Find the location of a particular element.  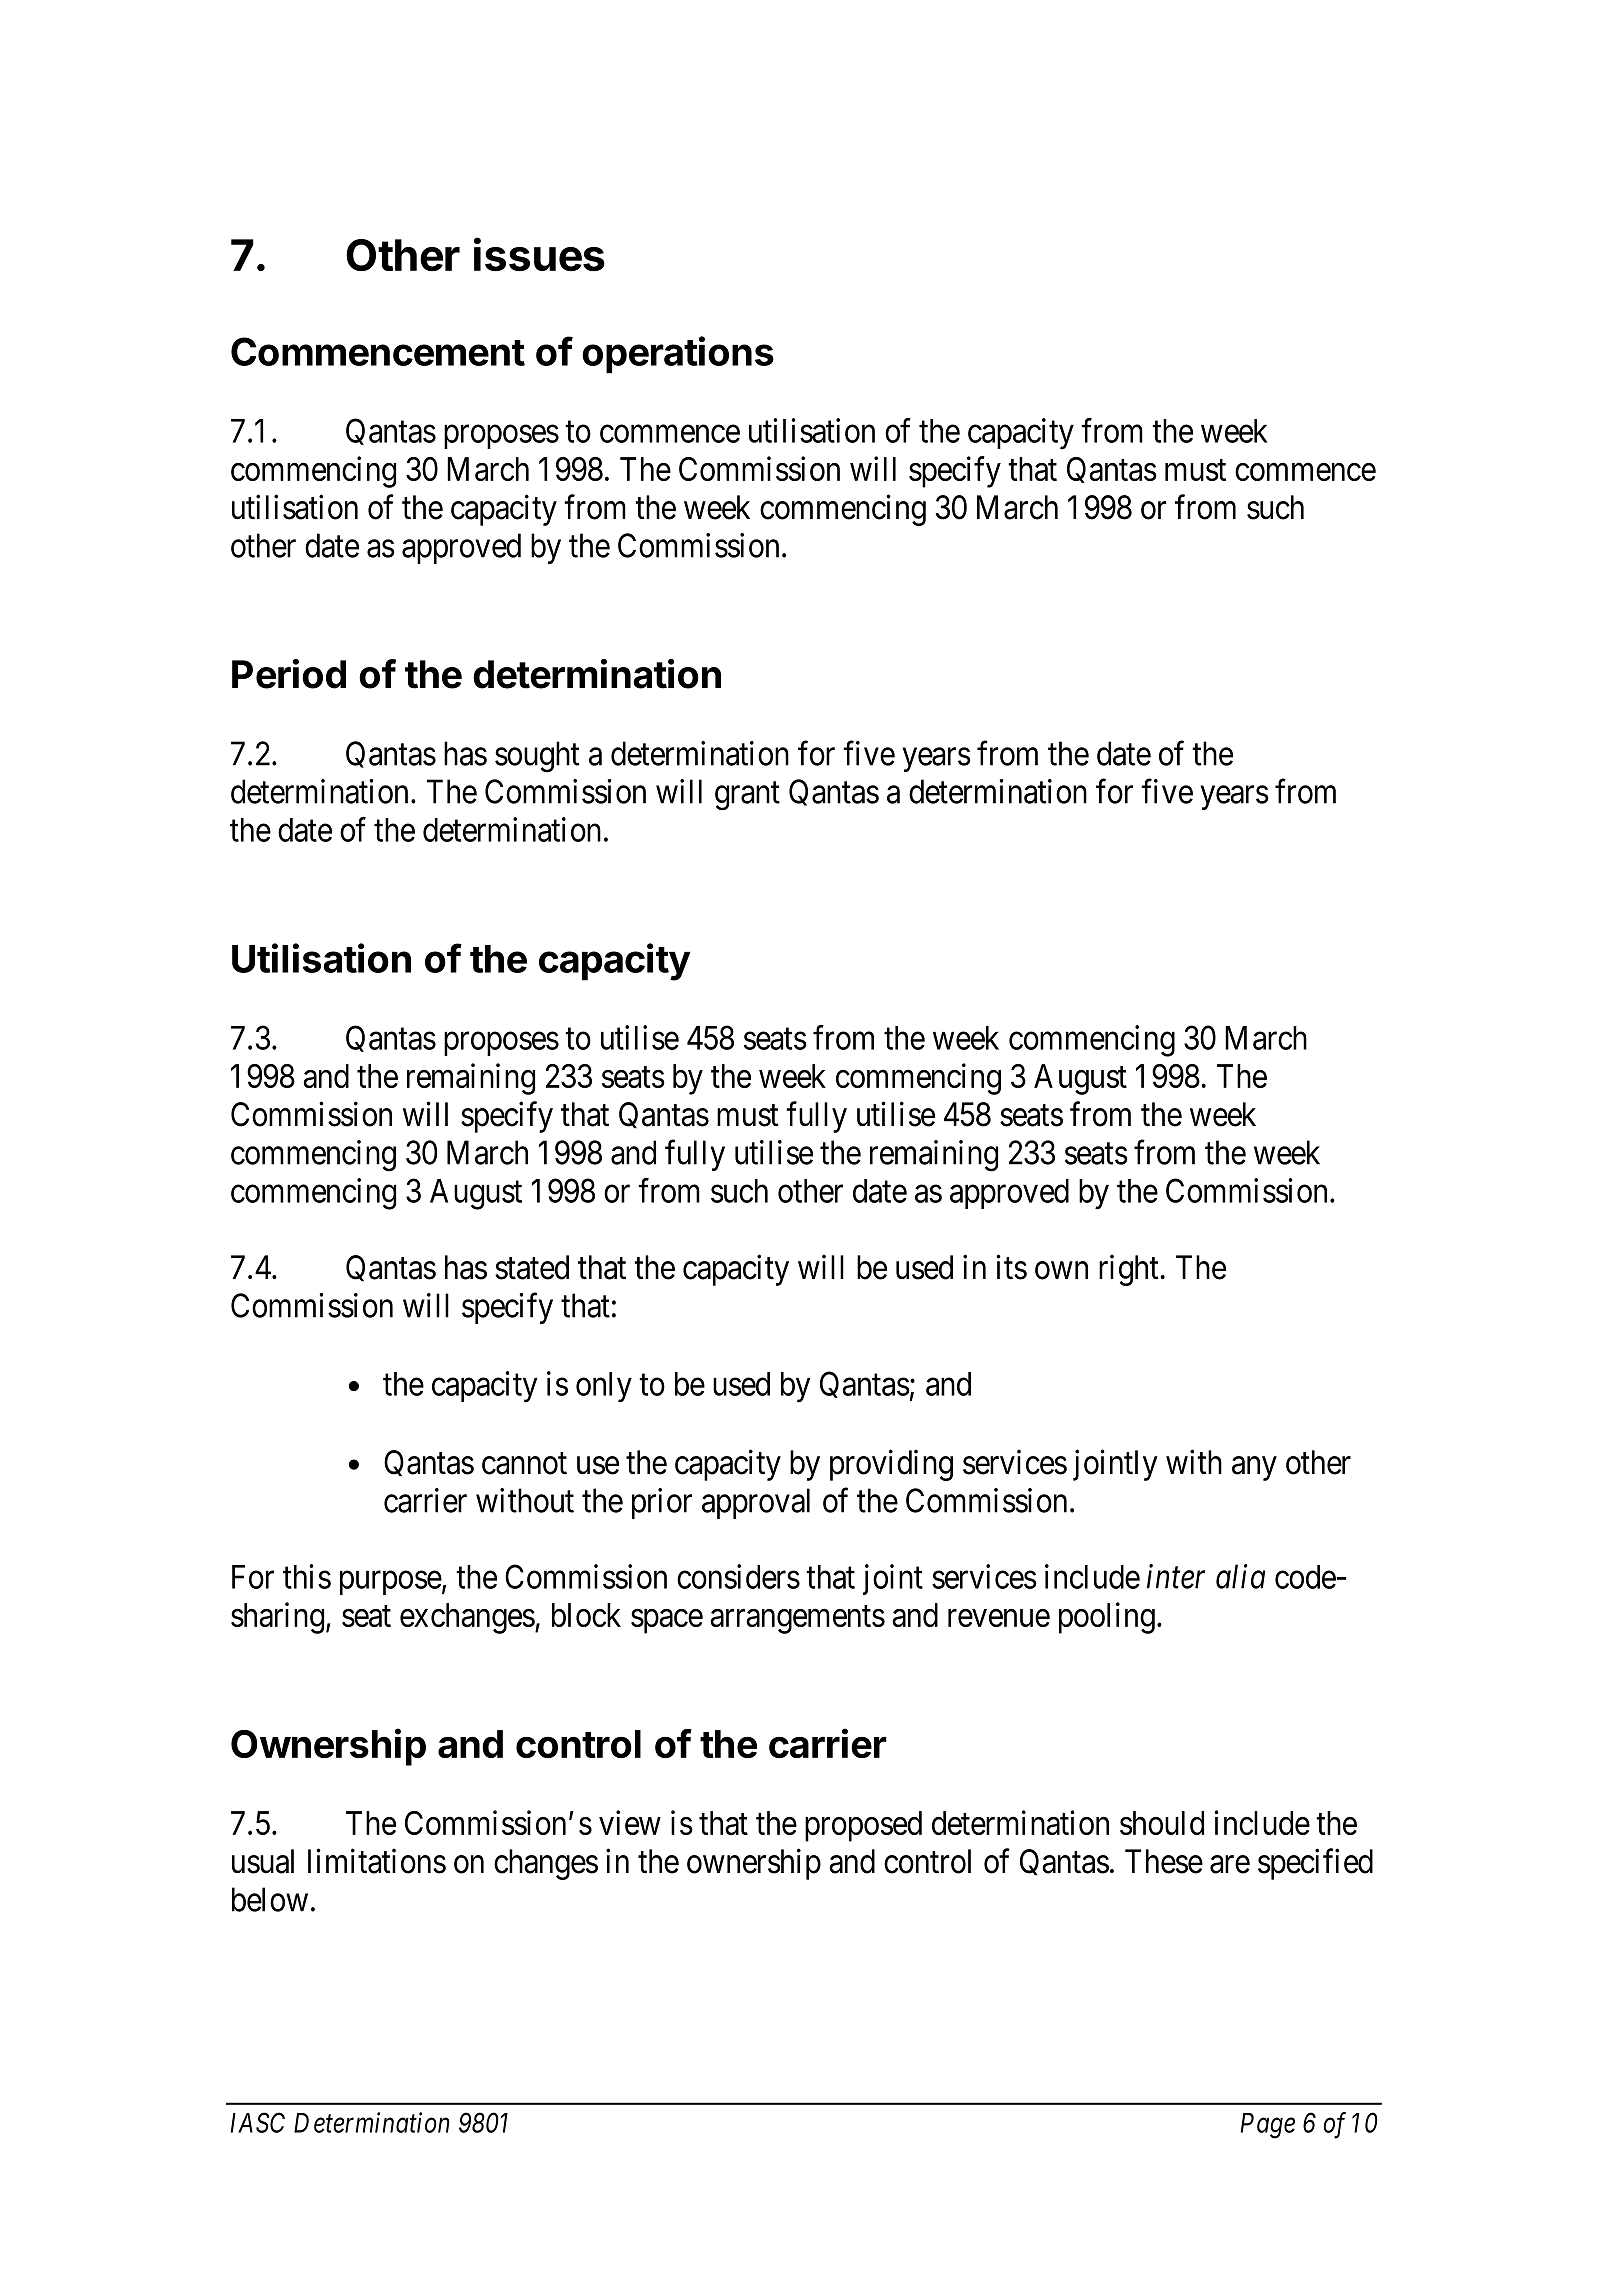

operations is located at coordinates (678, 355).
